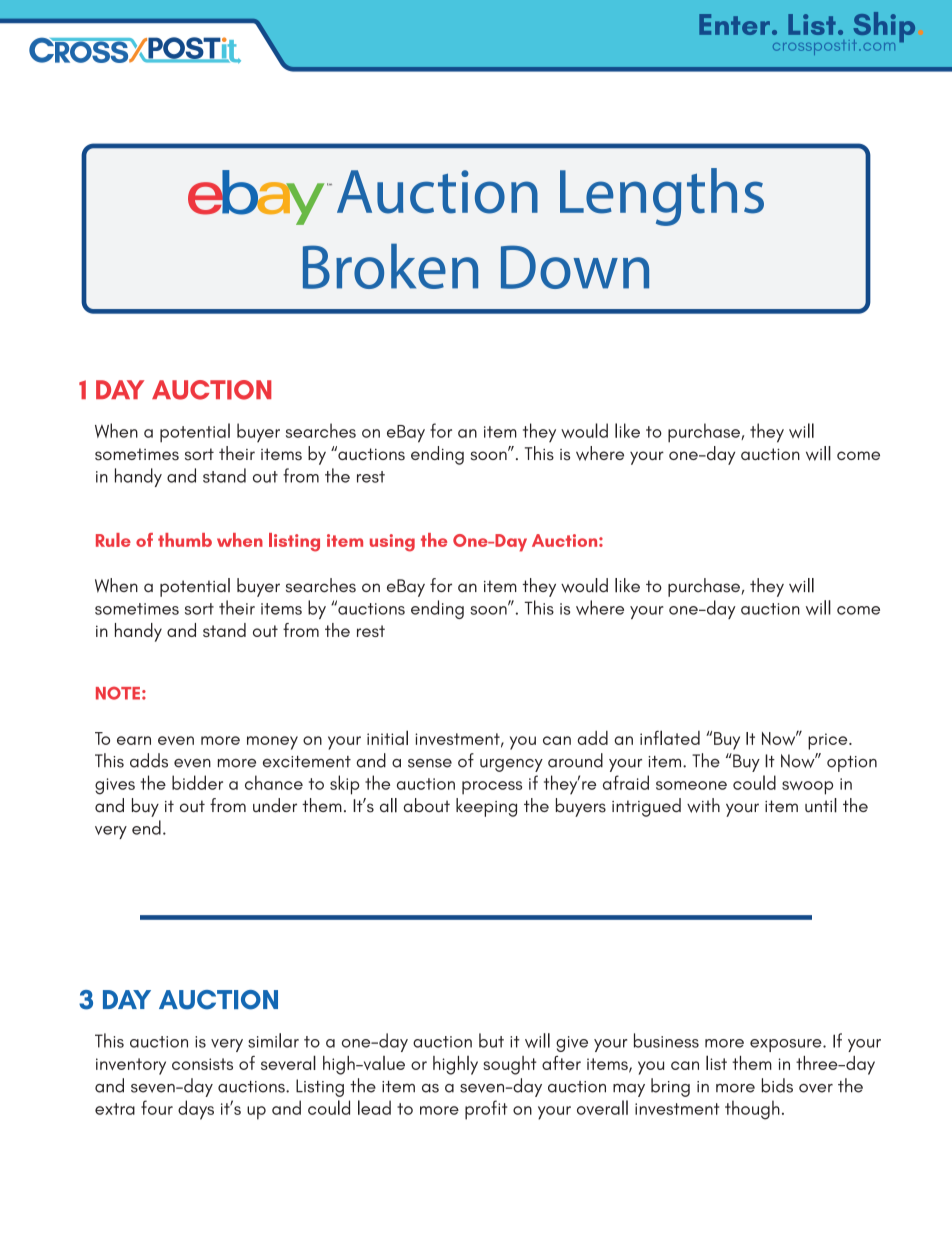 This page has width=952, height=1233. I want to click on initial, so click(387, 737).
